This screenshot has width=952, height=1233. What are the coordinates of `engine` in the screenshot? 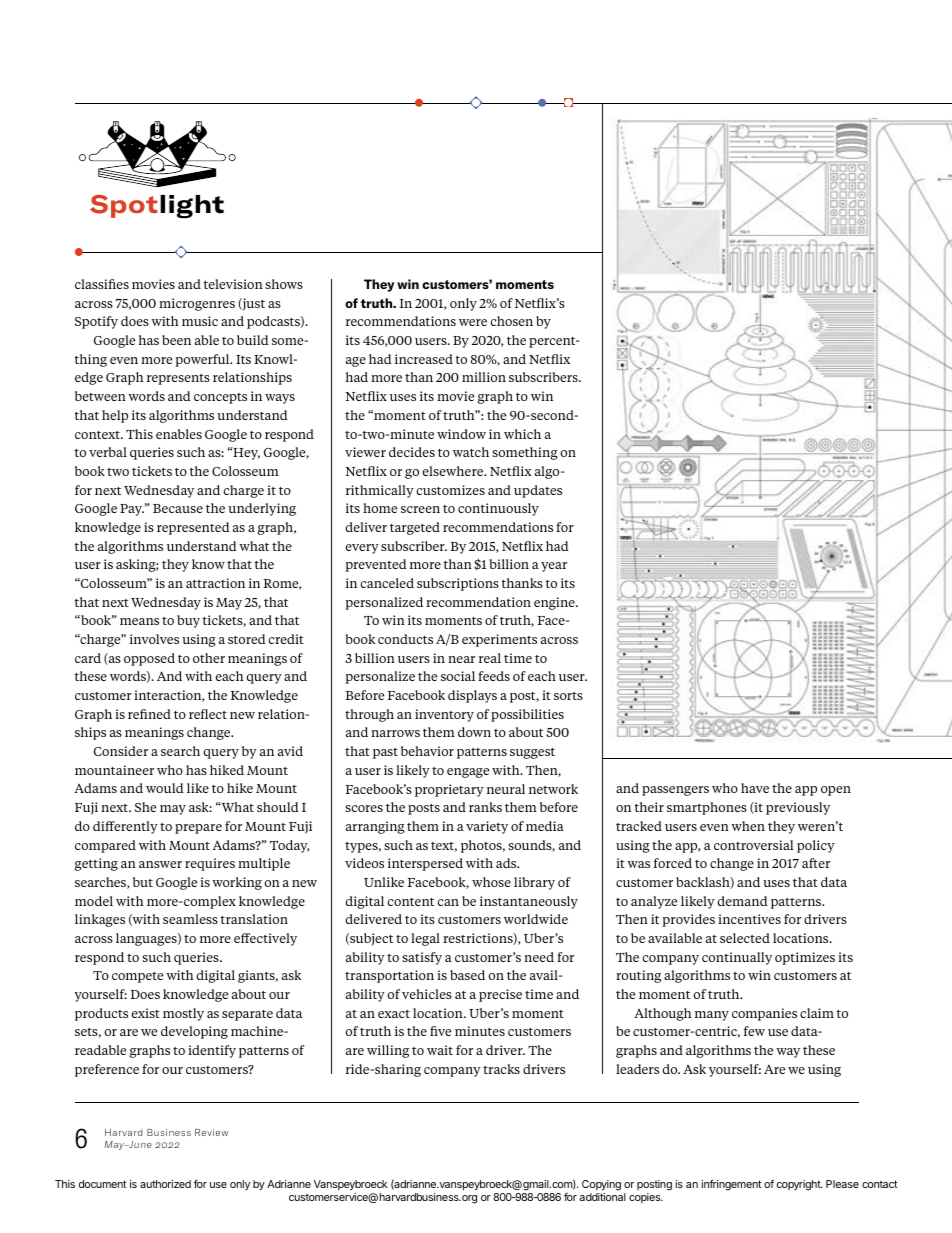 It's located at (555, 603).
